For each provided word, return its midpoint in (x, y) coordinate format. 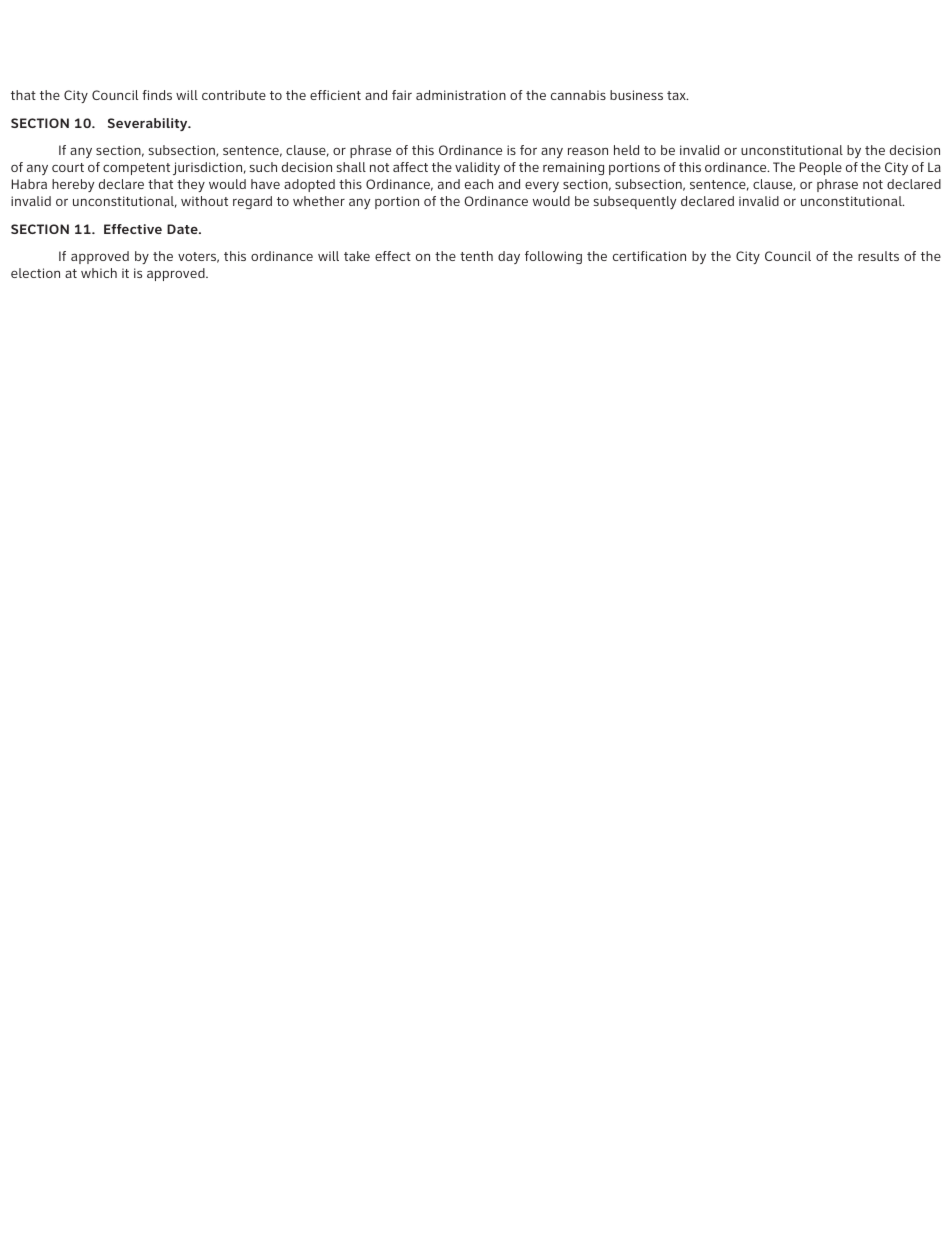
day (509, 257)
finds (157, 95)
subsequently (635, 202)
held (626, 150)
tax (677, 95)
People (821, 168)
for (528, 150)
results (878, 256)
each (479, 184)
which (99, 273)
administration (461, 95)
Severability (149, 124)
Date (183, 229)
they (191, 185)
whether (319, 201)
